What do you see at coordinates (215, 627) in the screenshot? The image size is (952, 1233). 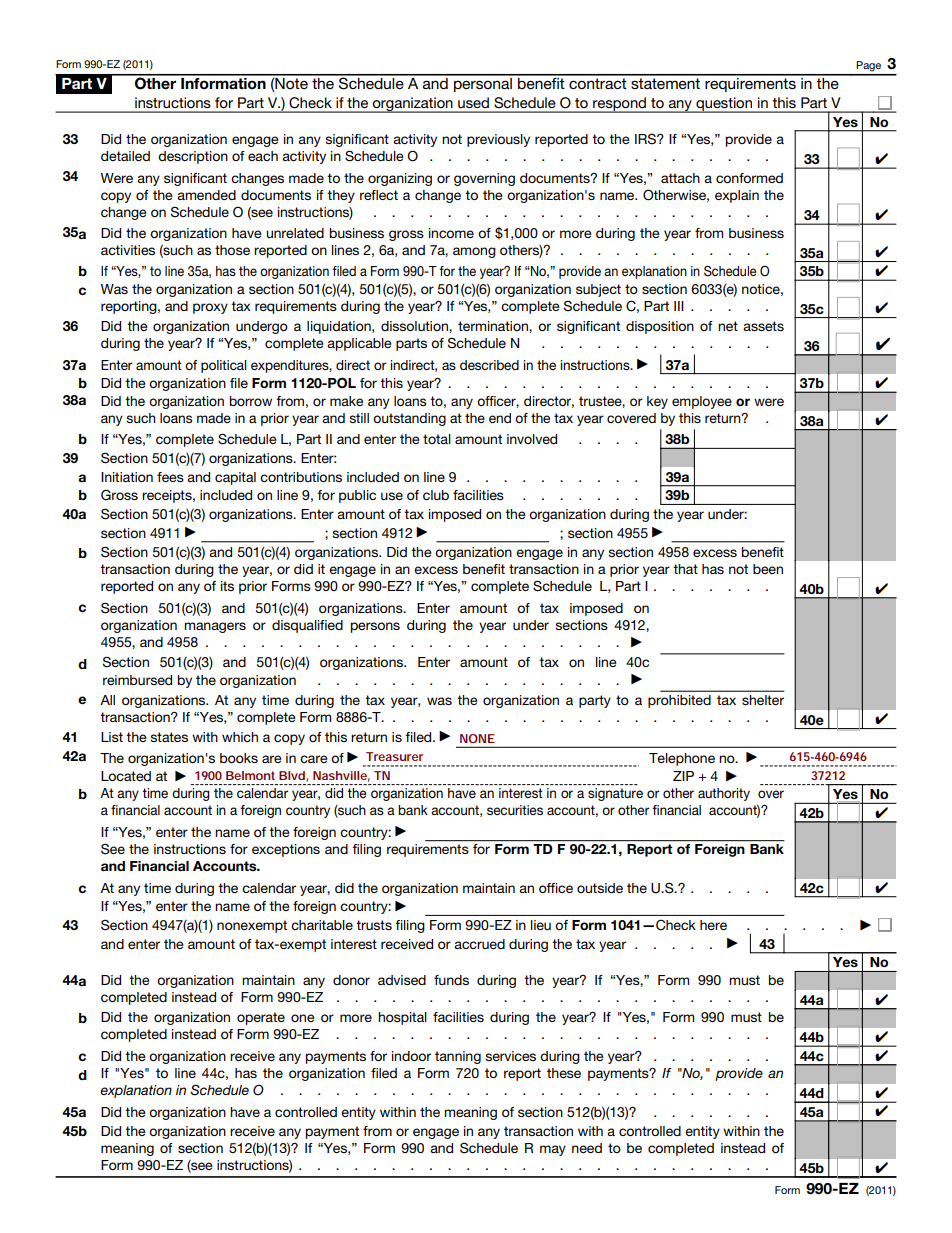 I see `managers` at bounding box center [215, 627].
